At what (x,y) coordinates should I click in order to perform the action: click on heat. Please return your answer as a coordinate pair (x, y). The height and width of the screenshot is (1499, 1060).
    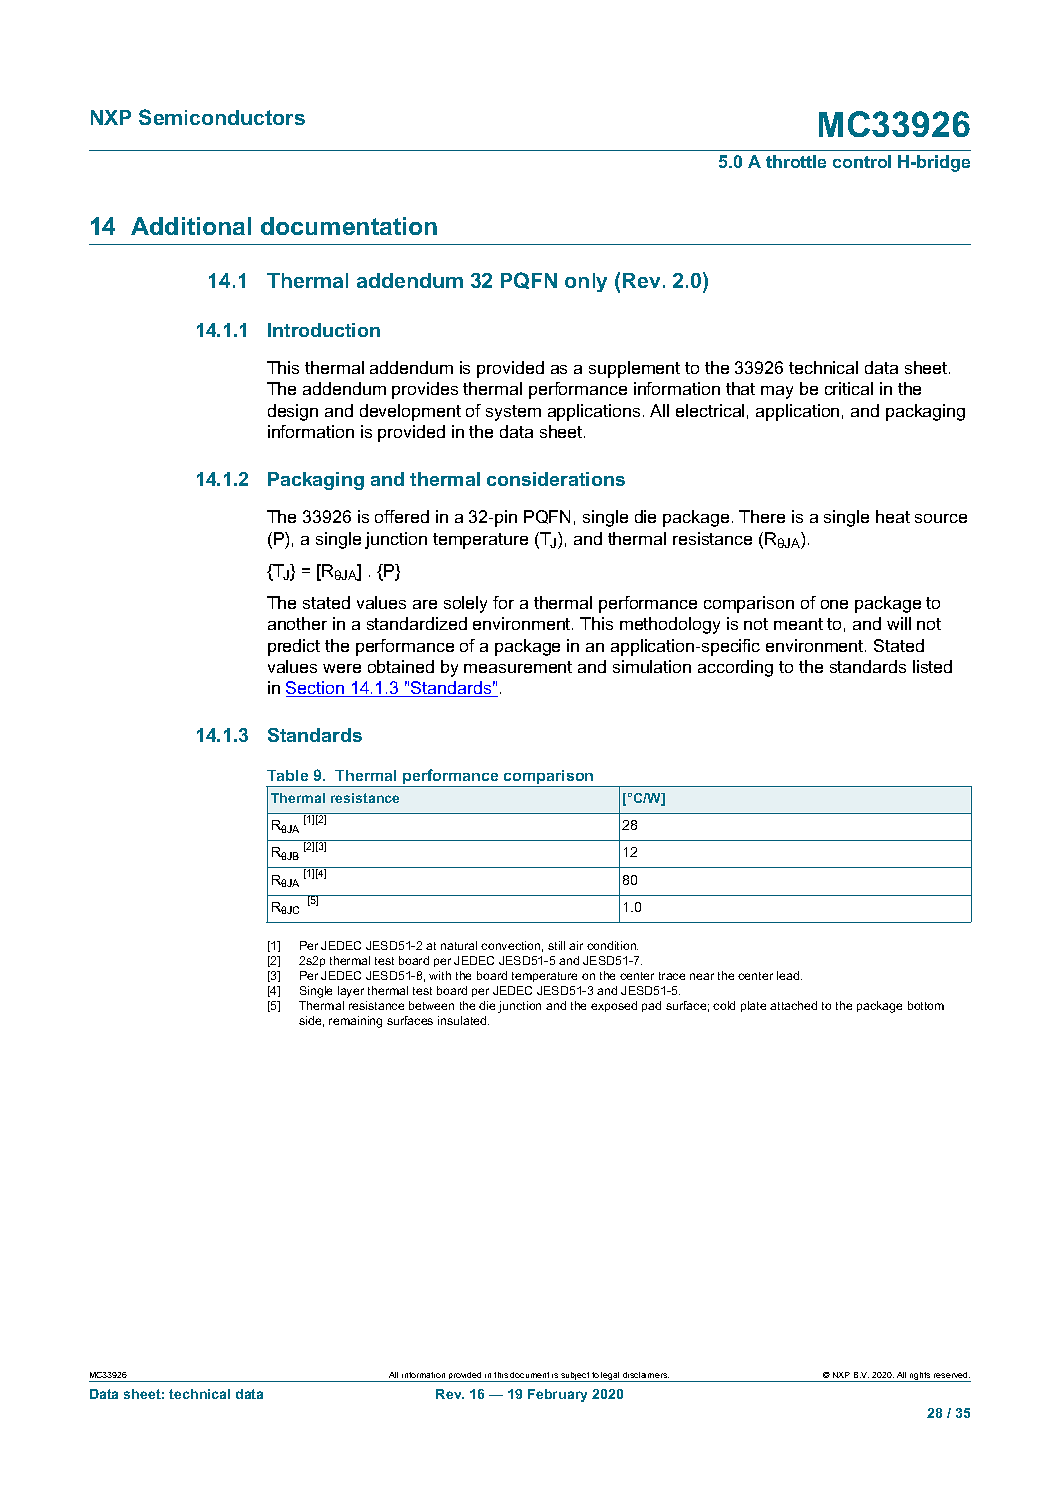
    Looking at the image, I should click on (893, 516).
